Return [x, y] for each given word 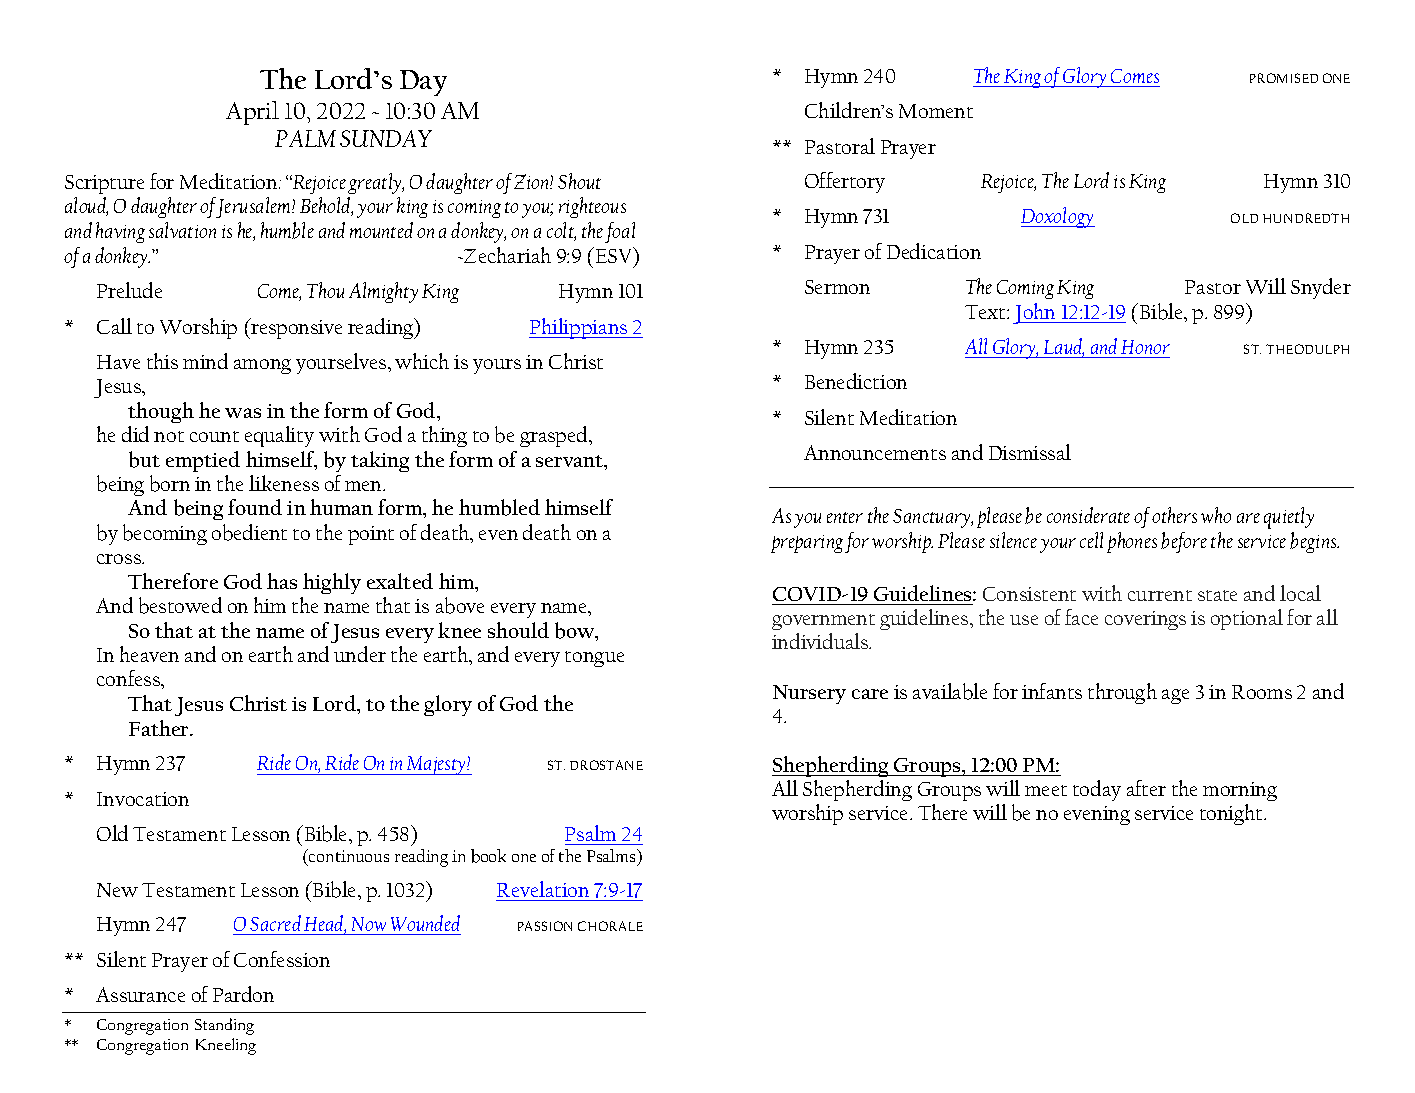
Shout [579, 181]
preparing [807, 544]
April [252, 113]
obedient [249, 532]
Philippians [579, 328]
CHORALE [610, 926]
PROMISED [1284, 78]
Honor [1145, 347]
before [1184, 542]
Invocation [143, 799]
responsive [295, 328]
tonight [1232, 814]
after [1146, 788]
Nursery [809, 694]
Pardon [243, 994]
